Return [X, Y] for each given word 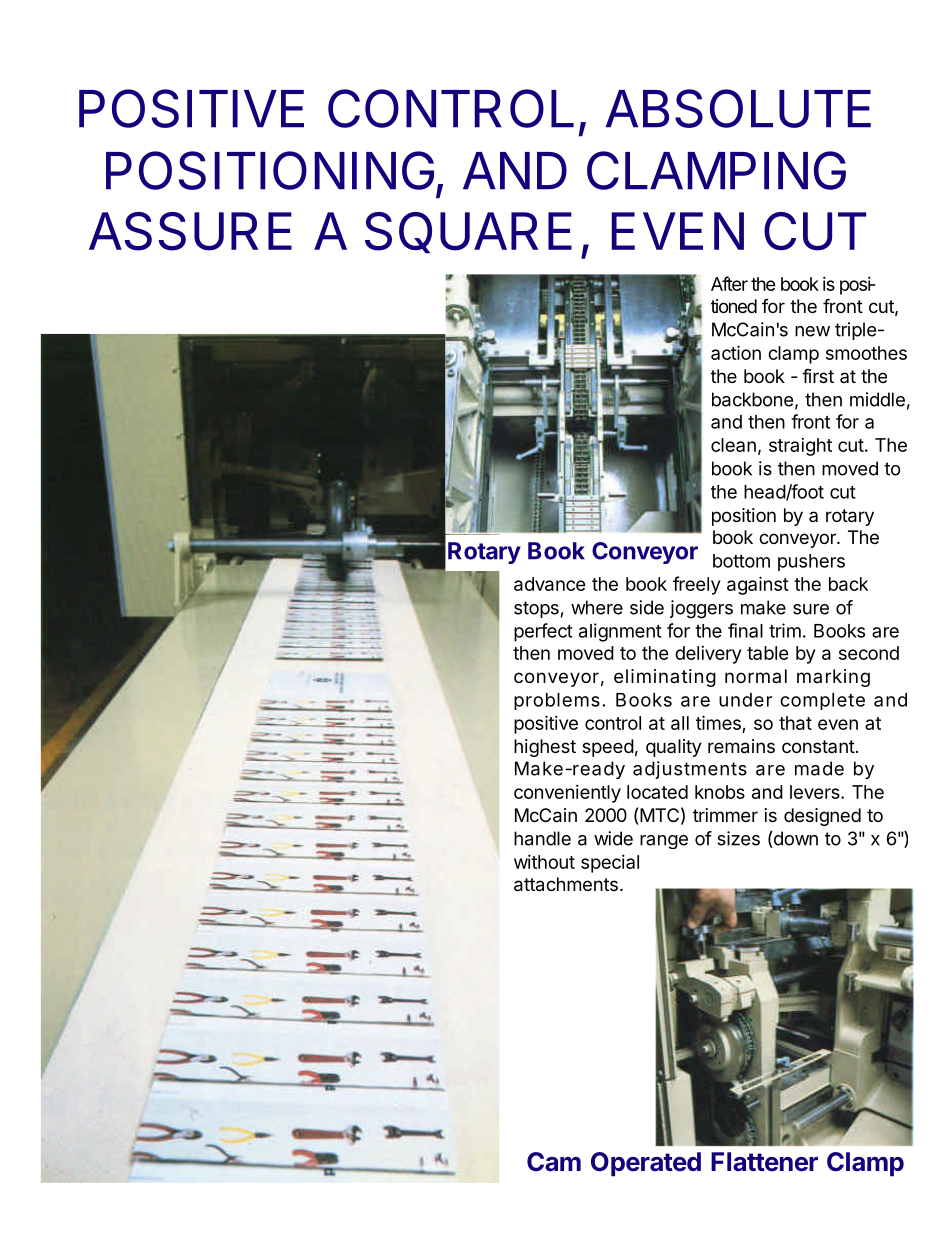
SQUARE [468, 233]
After [729, 283]
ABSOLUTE [738, 108]
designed [822, 817]
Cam [554, 1162]
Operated [646, 1164]
